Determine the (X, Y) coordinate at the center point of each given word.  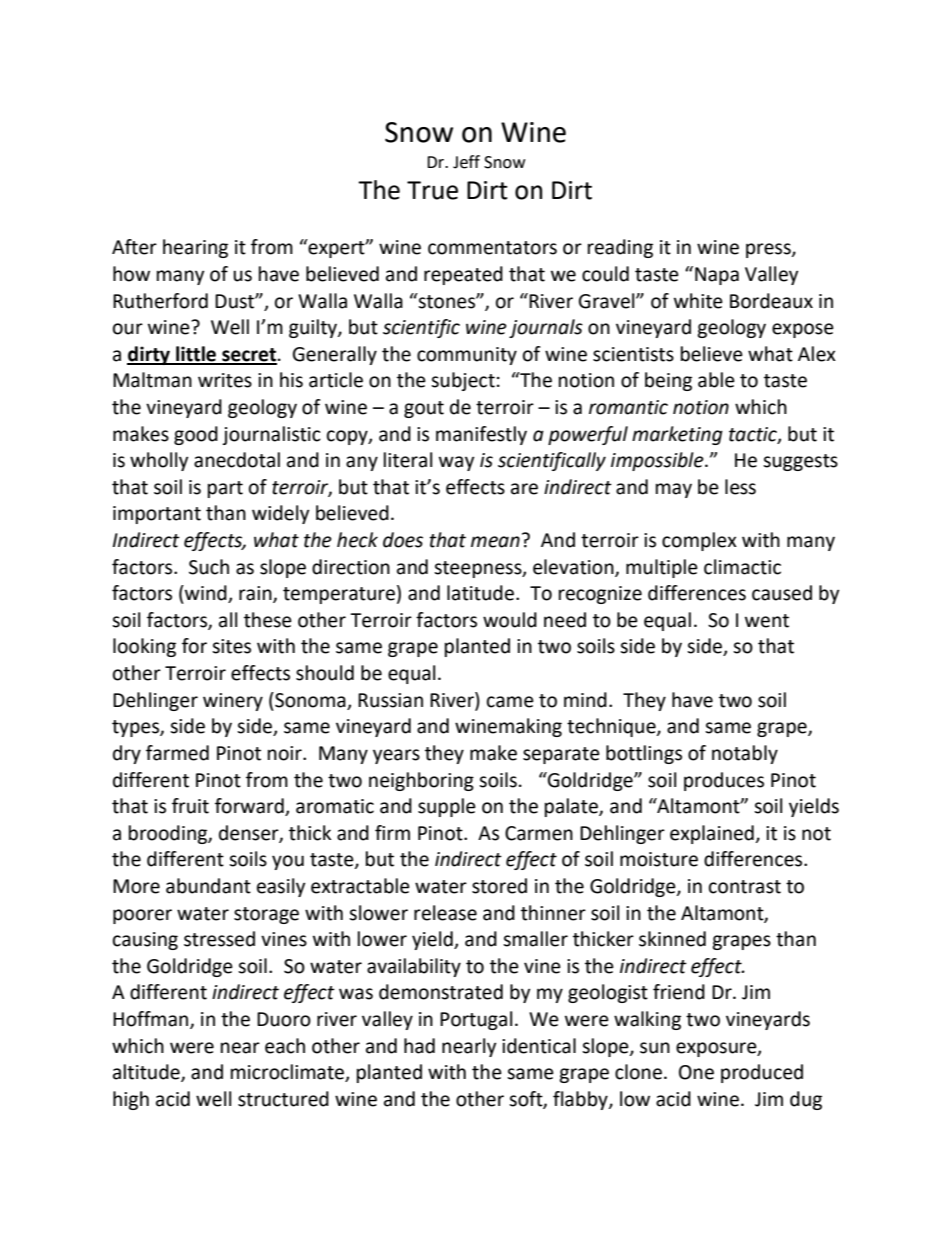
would (510, 620)
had (419, 1046)
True (432, 190)
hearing (195, 248)
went (767, 621)
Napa (717, 276)
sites (231, 646)
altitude (147, 1073)
